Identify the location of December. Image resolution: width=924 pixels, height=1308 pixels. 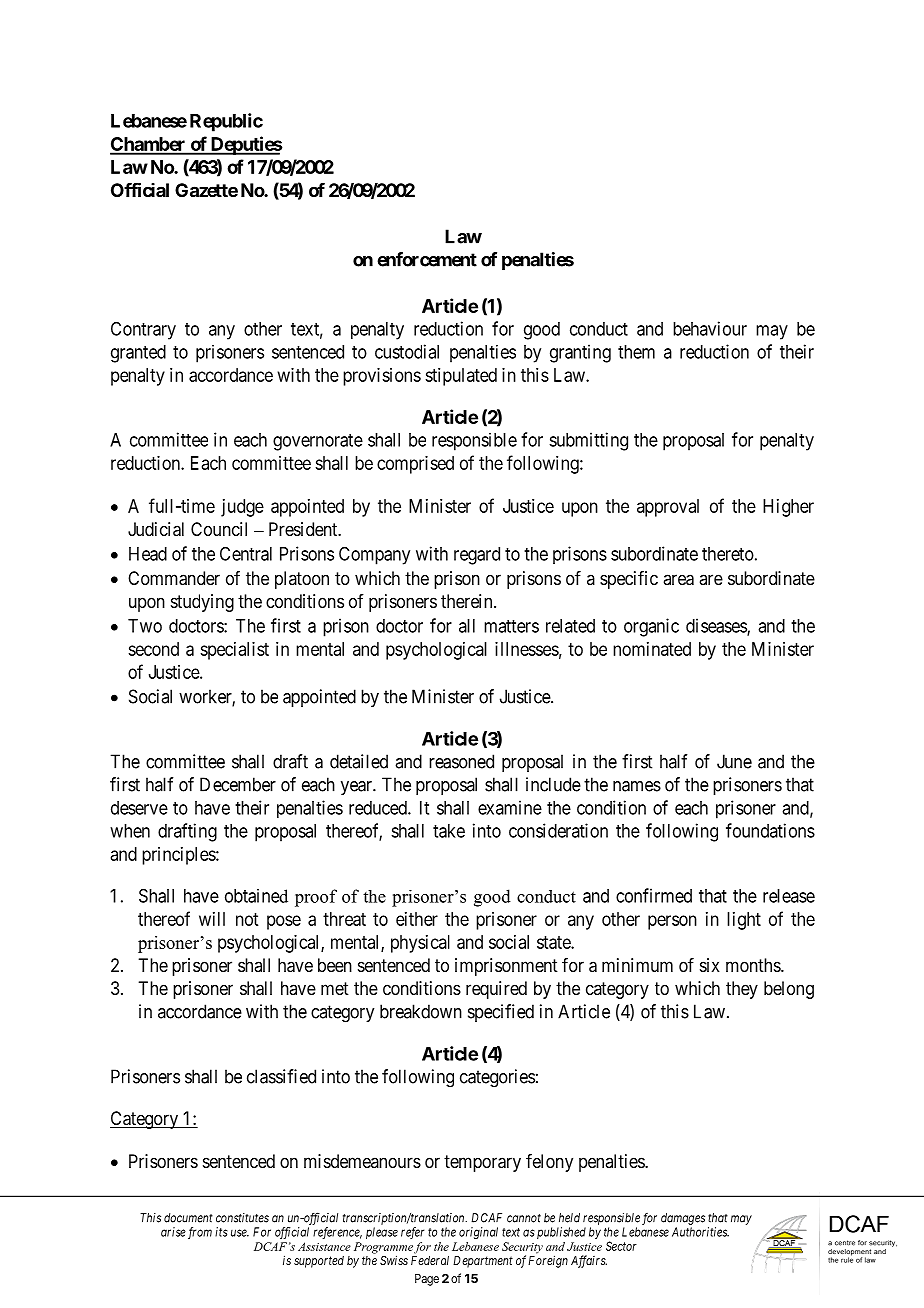
(238, 784).
